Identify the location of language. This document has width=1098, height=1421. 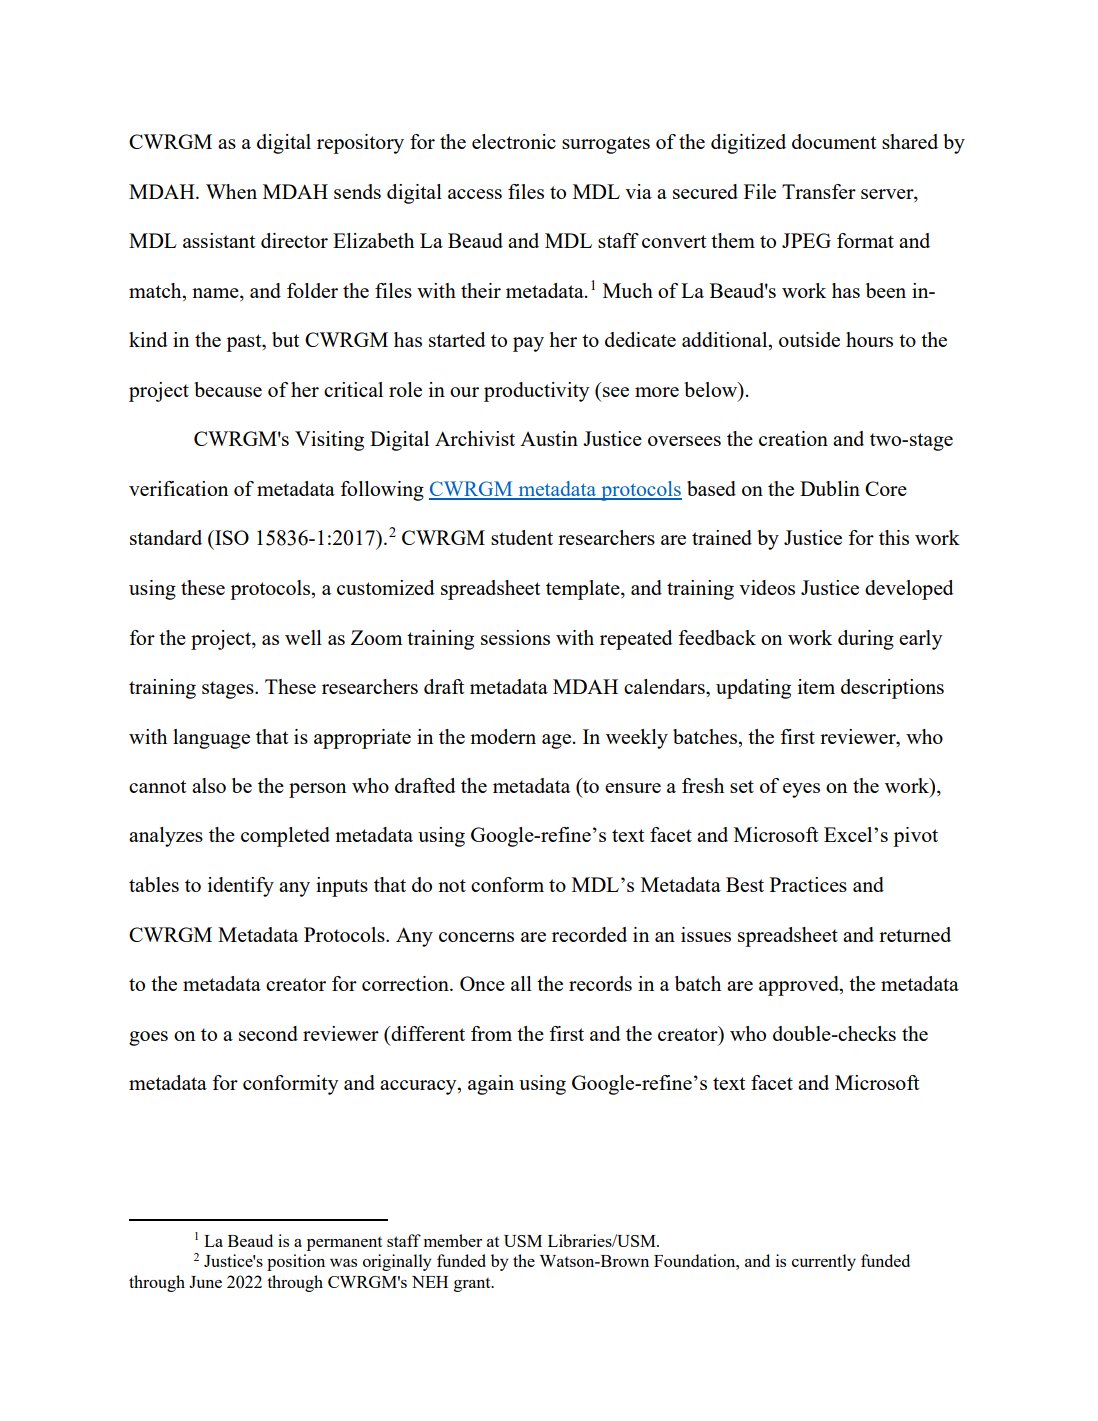
(211, 739).
